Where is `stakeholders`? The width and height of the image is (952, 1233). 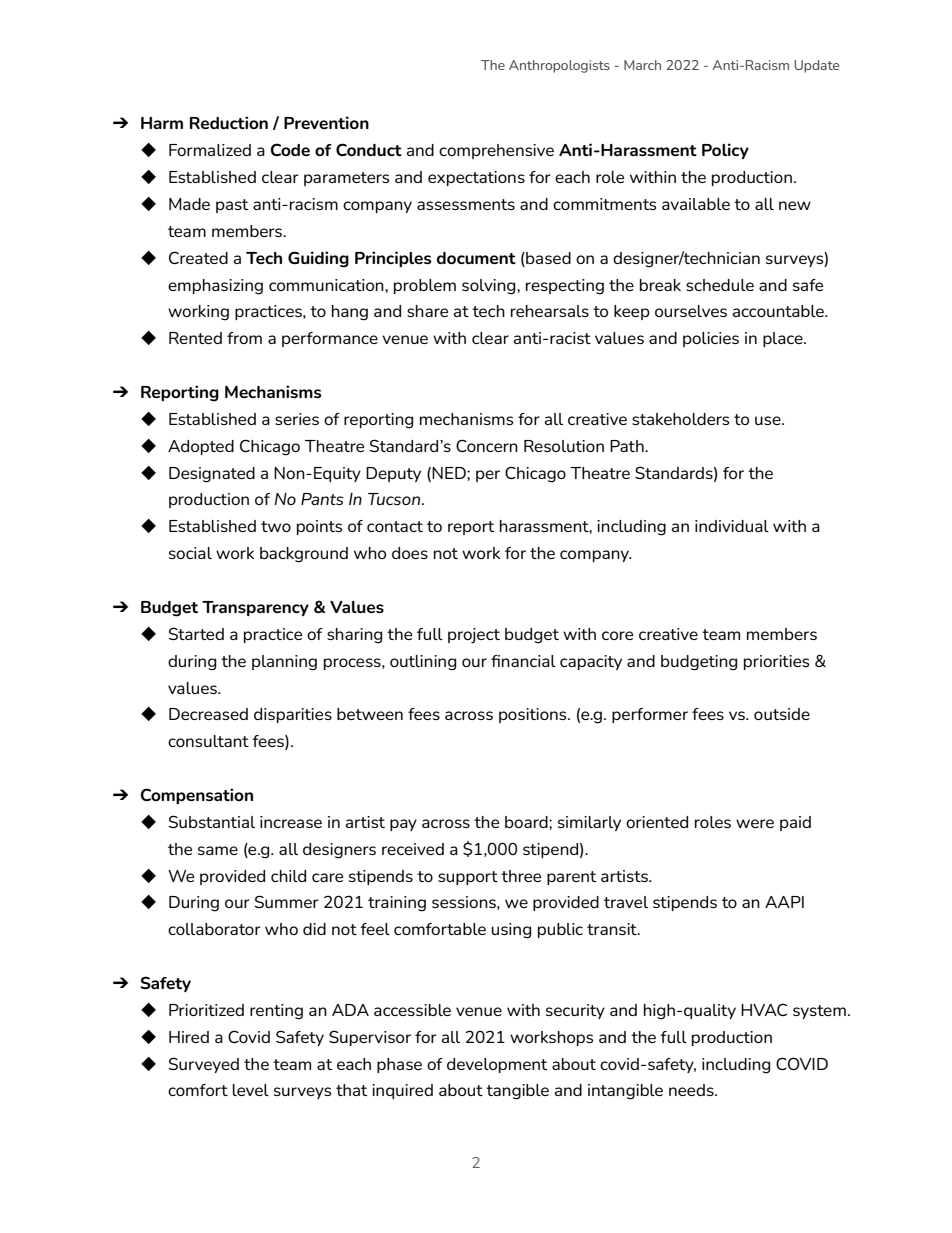
stakeholders is located at coordinates (680, 419).
